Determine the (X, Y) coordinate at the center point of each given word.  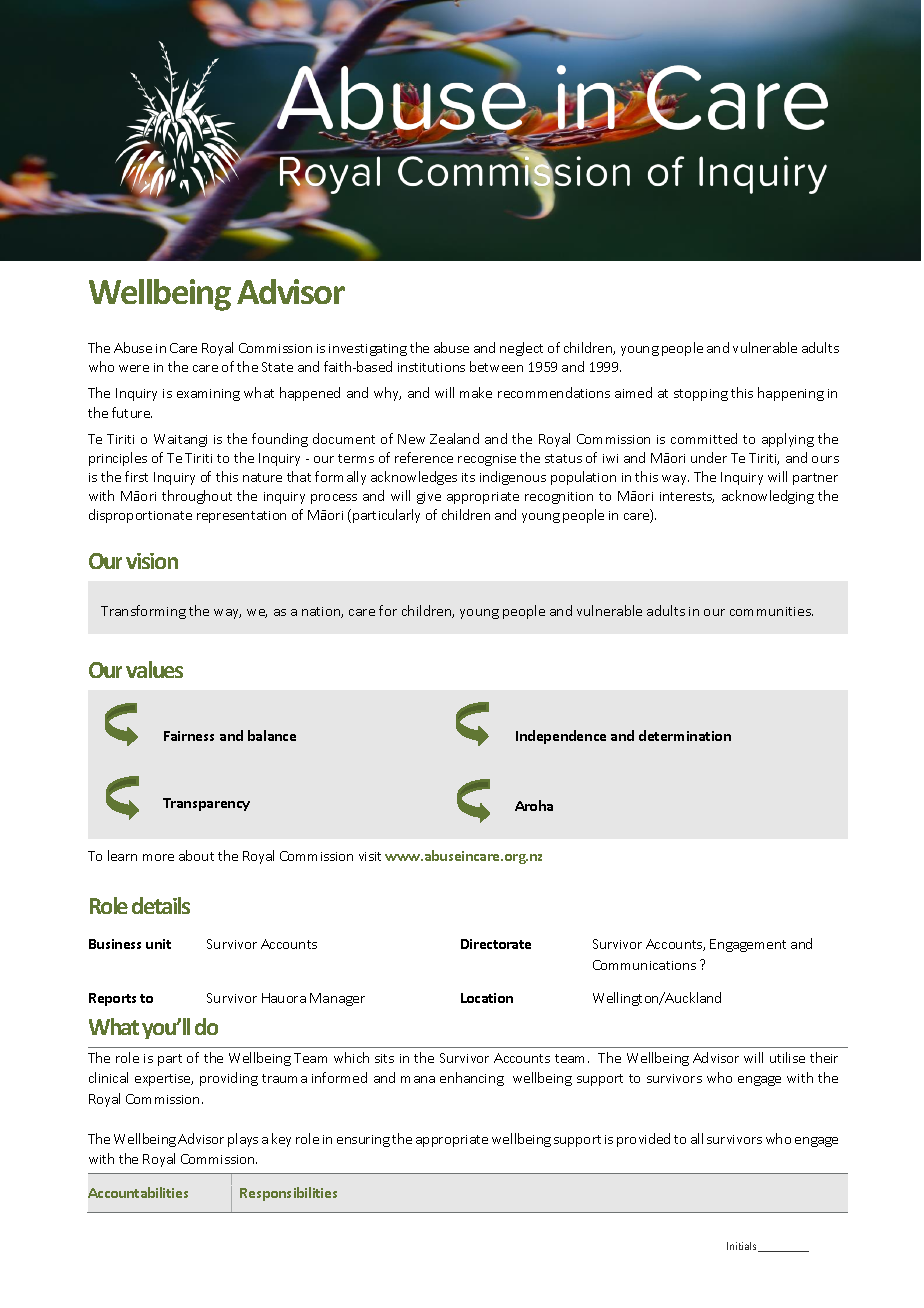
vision (152, 561)
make (476, 392)
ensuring (363, 1141)
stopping (701, 395)
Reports (112, 999)
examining (208, 395)
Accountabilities (138, 1192)
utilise (787, 1057)
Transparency (206, 804)
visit (370, 856)
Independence (561, 737)
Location (487, 998)
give (429, 498)
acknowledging (768, 497)
